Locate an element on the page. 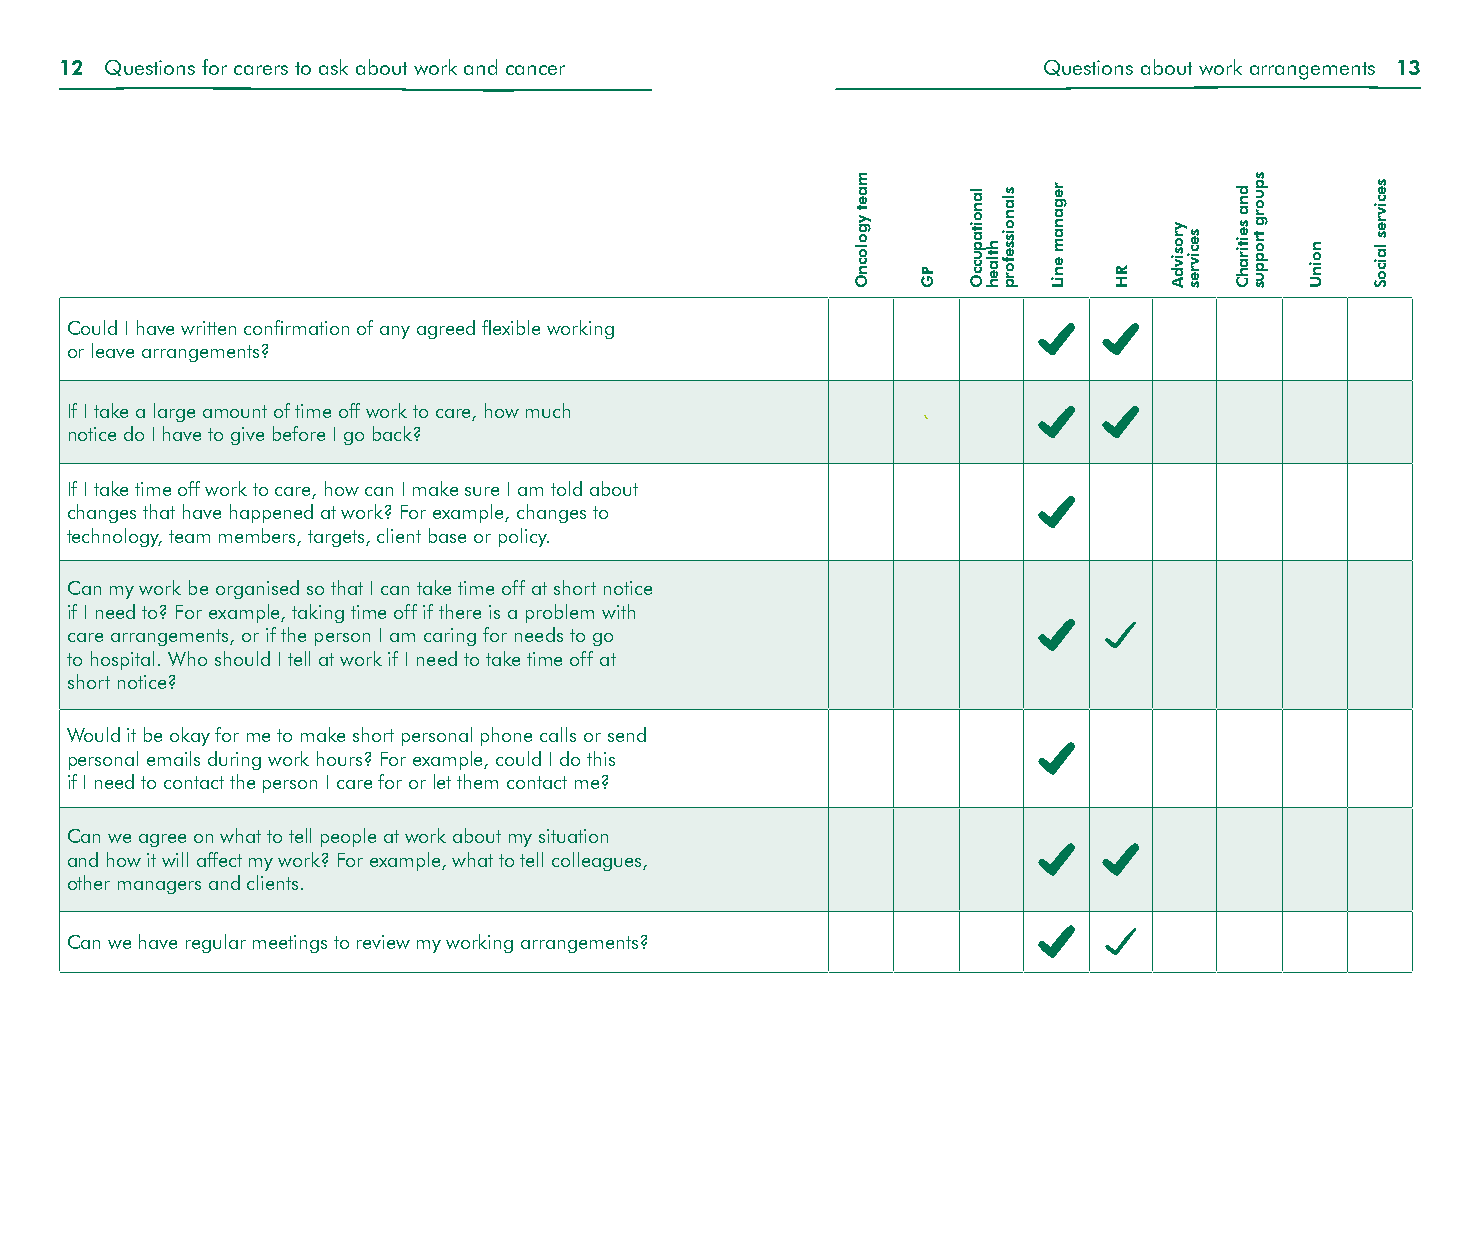  happened is located at coordinates (271, 513).
